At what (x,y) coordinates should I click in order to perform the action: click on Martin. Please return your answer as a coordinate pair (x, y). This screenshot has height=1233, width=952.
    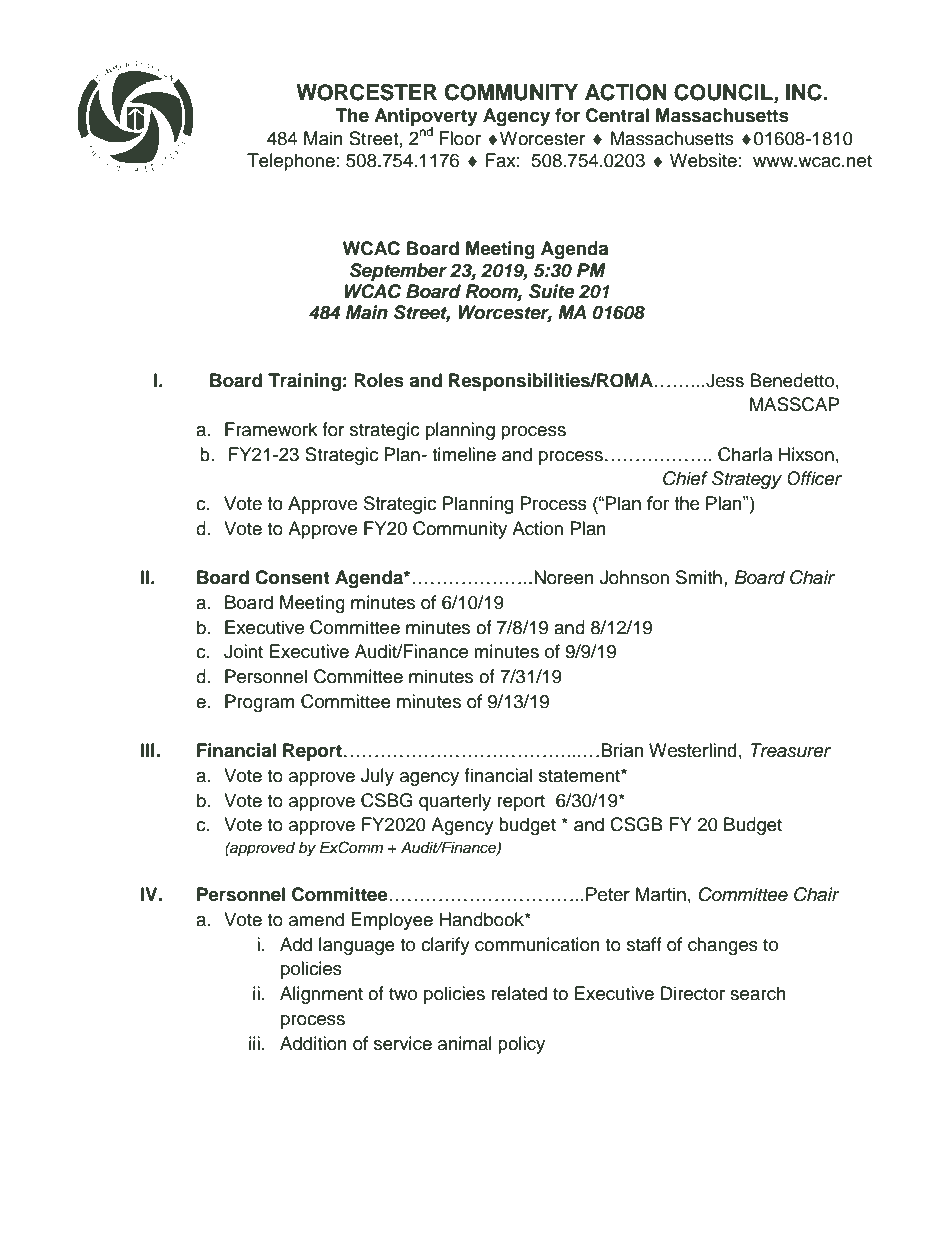
    Looking at the image, I should click on (661, 894).
